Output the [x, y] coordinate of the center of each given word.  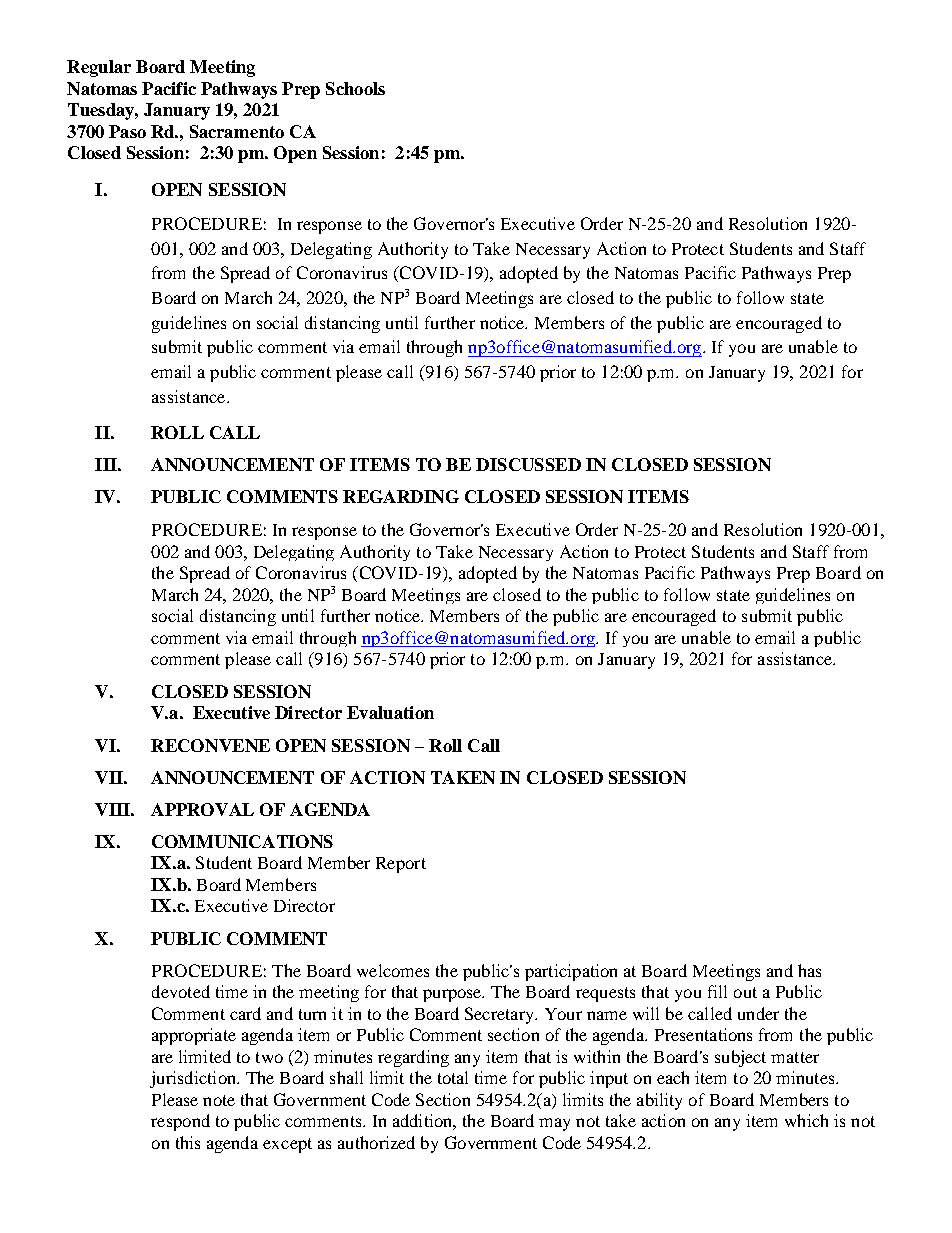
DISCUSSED [528, 464]
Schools [355, 88]
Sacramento [237, 131]
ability [659, 1101]
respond [180, 1122]
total [453, 1077]
